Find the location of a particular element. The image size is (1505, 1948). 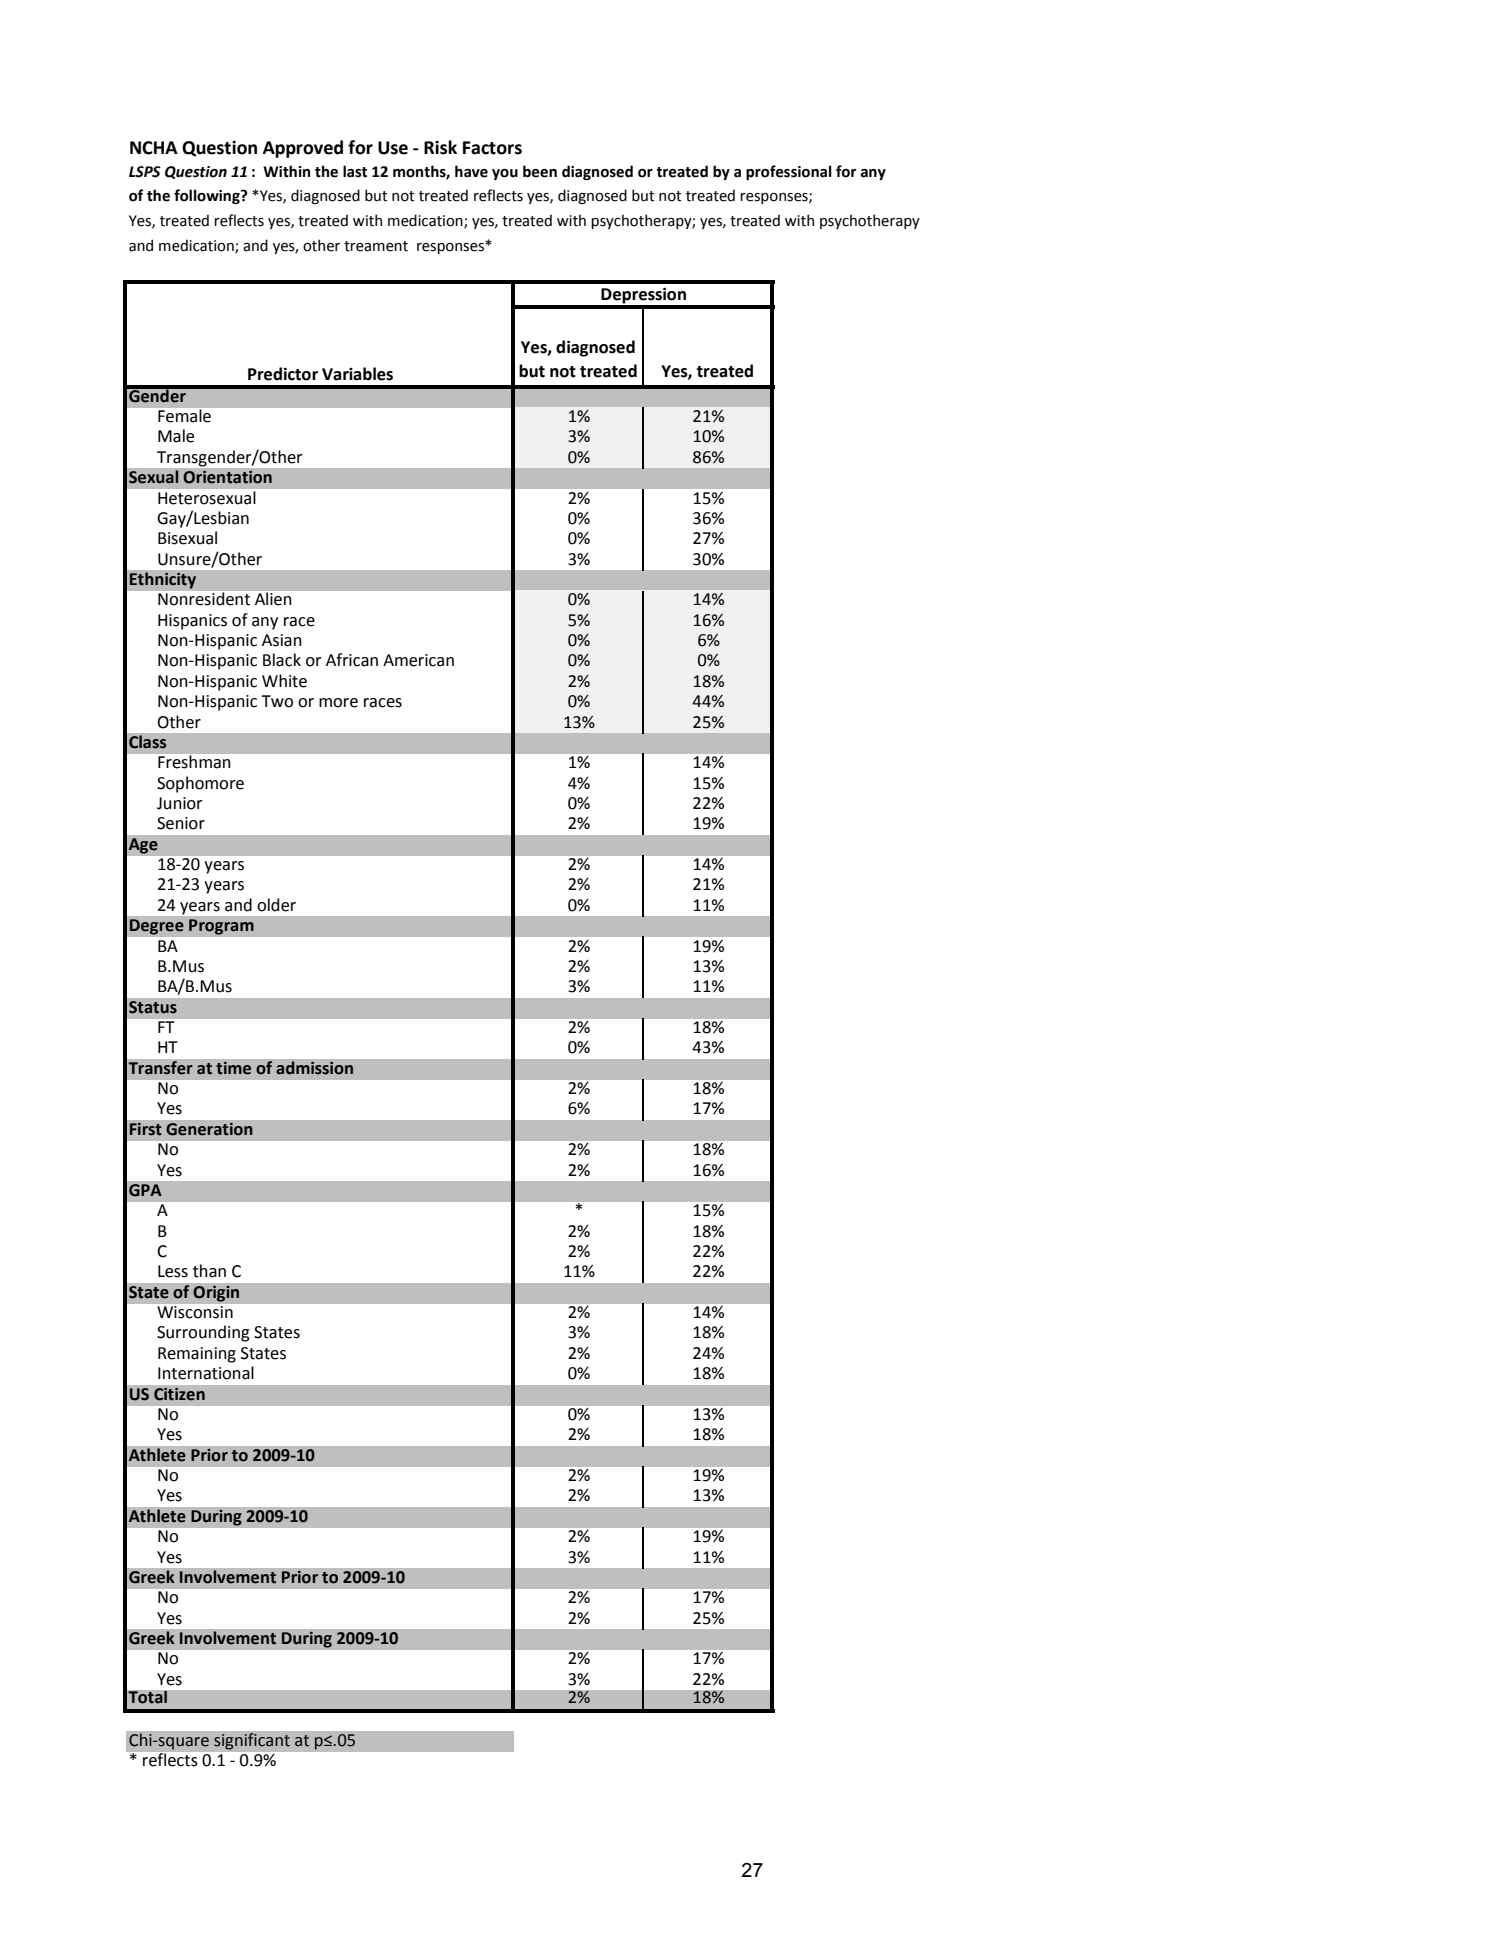

African is located at coordinates (352, 660).
